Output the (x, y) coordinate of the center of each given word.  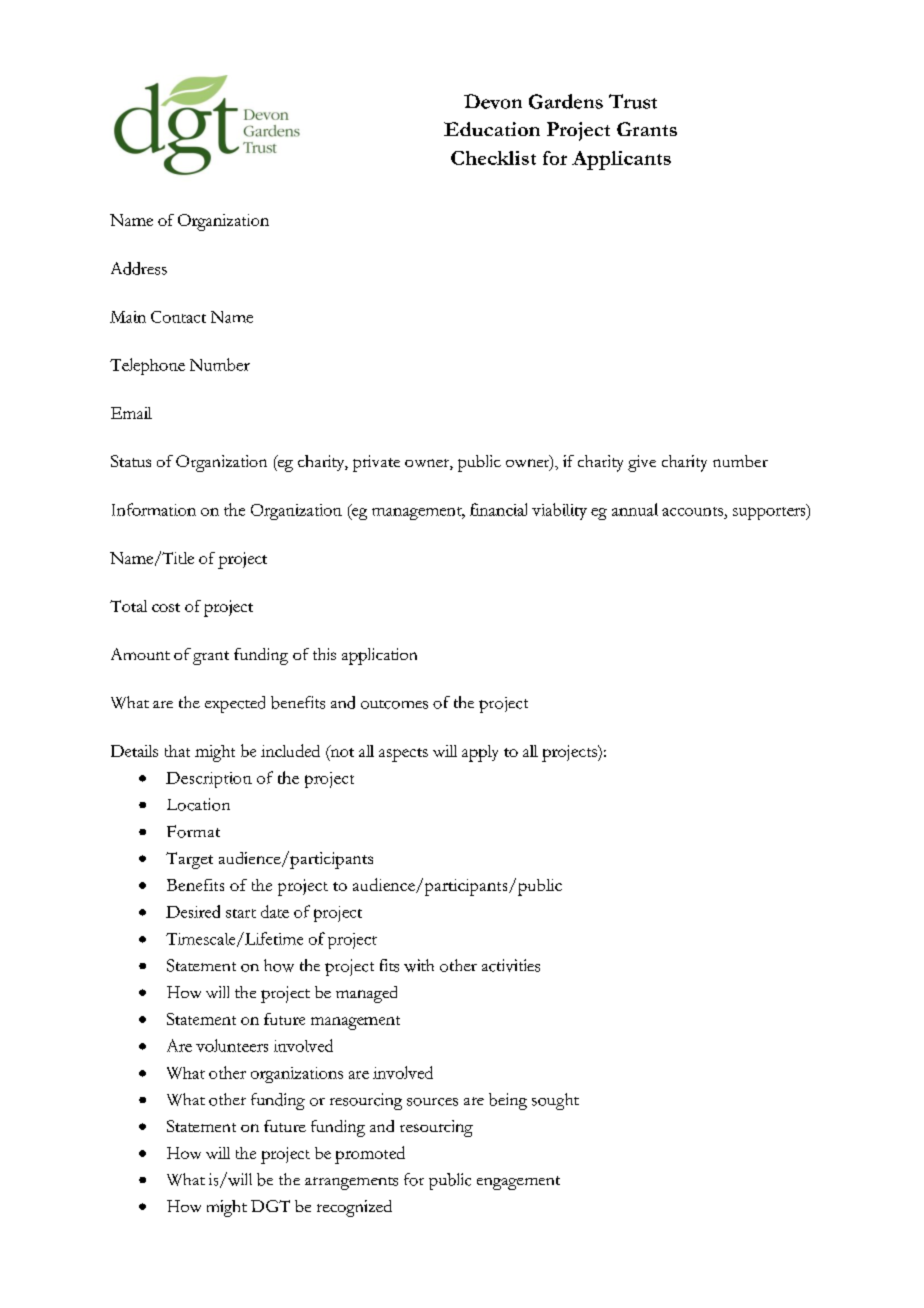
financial (498, 509)
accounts (692, 511)
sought (555, 1101)
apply (480, 753)
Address (139, 268)
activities (511, 965)
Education (492, 129)
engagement (518, 1183)
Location (198, 804)
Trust (633, 101)
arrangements (351, 1183)
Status (131, 461)
